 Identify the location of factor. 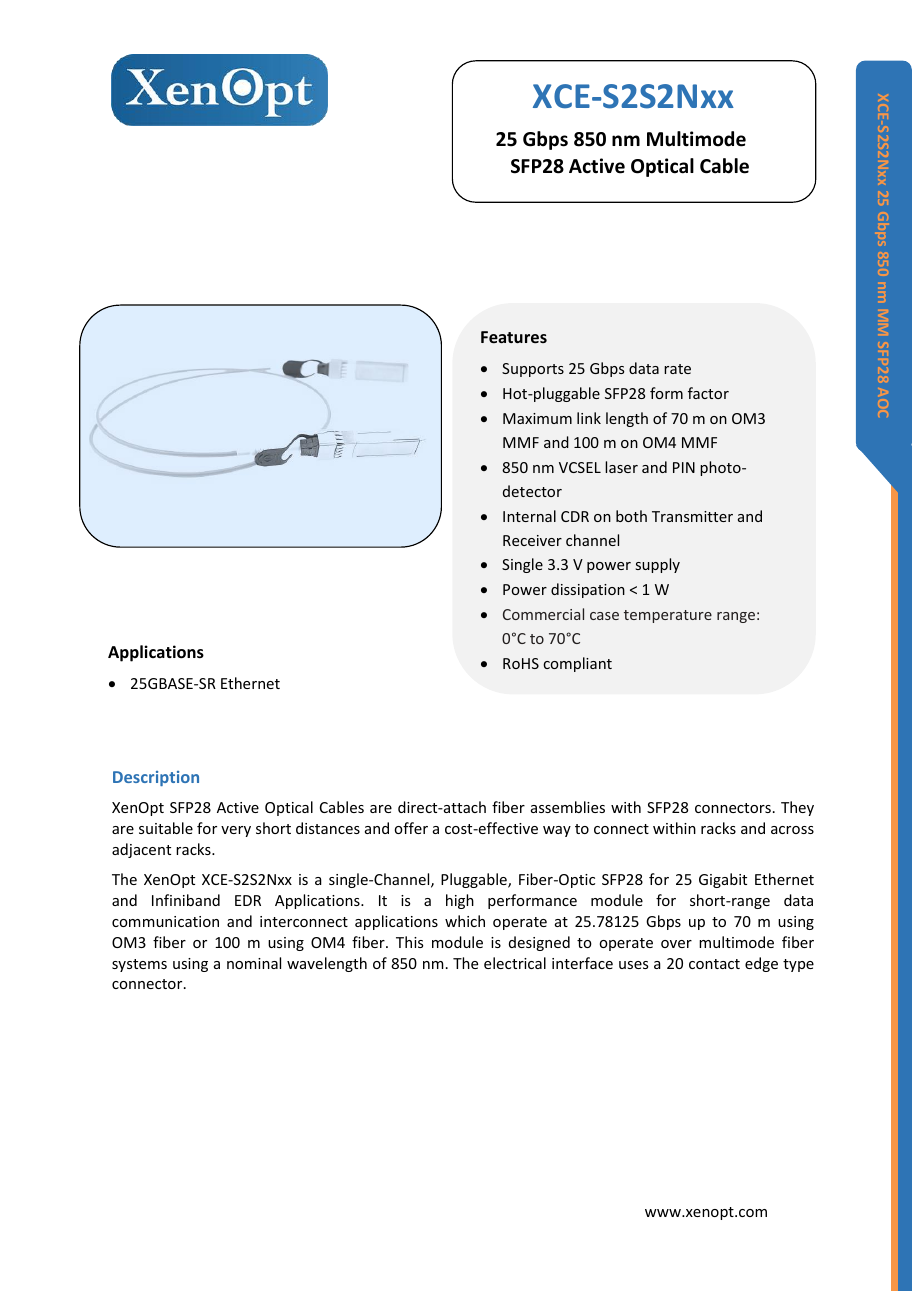
(708, 393).
